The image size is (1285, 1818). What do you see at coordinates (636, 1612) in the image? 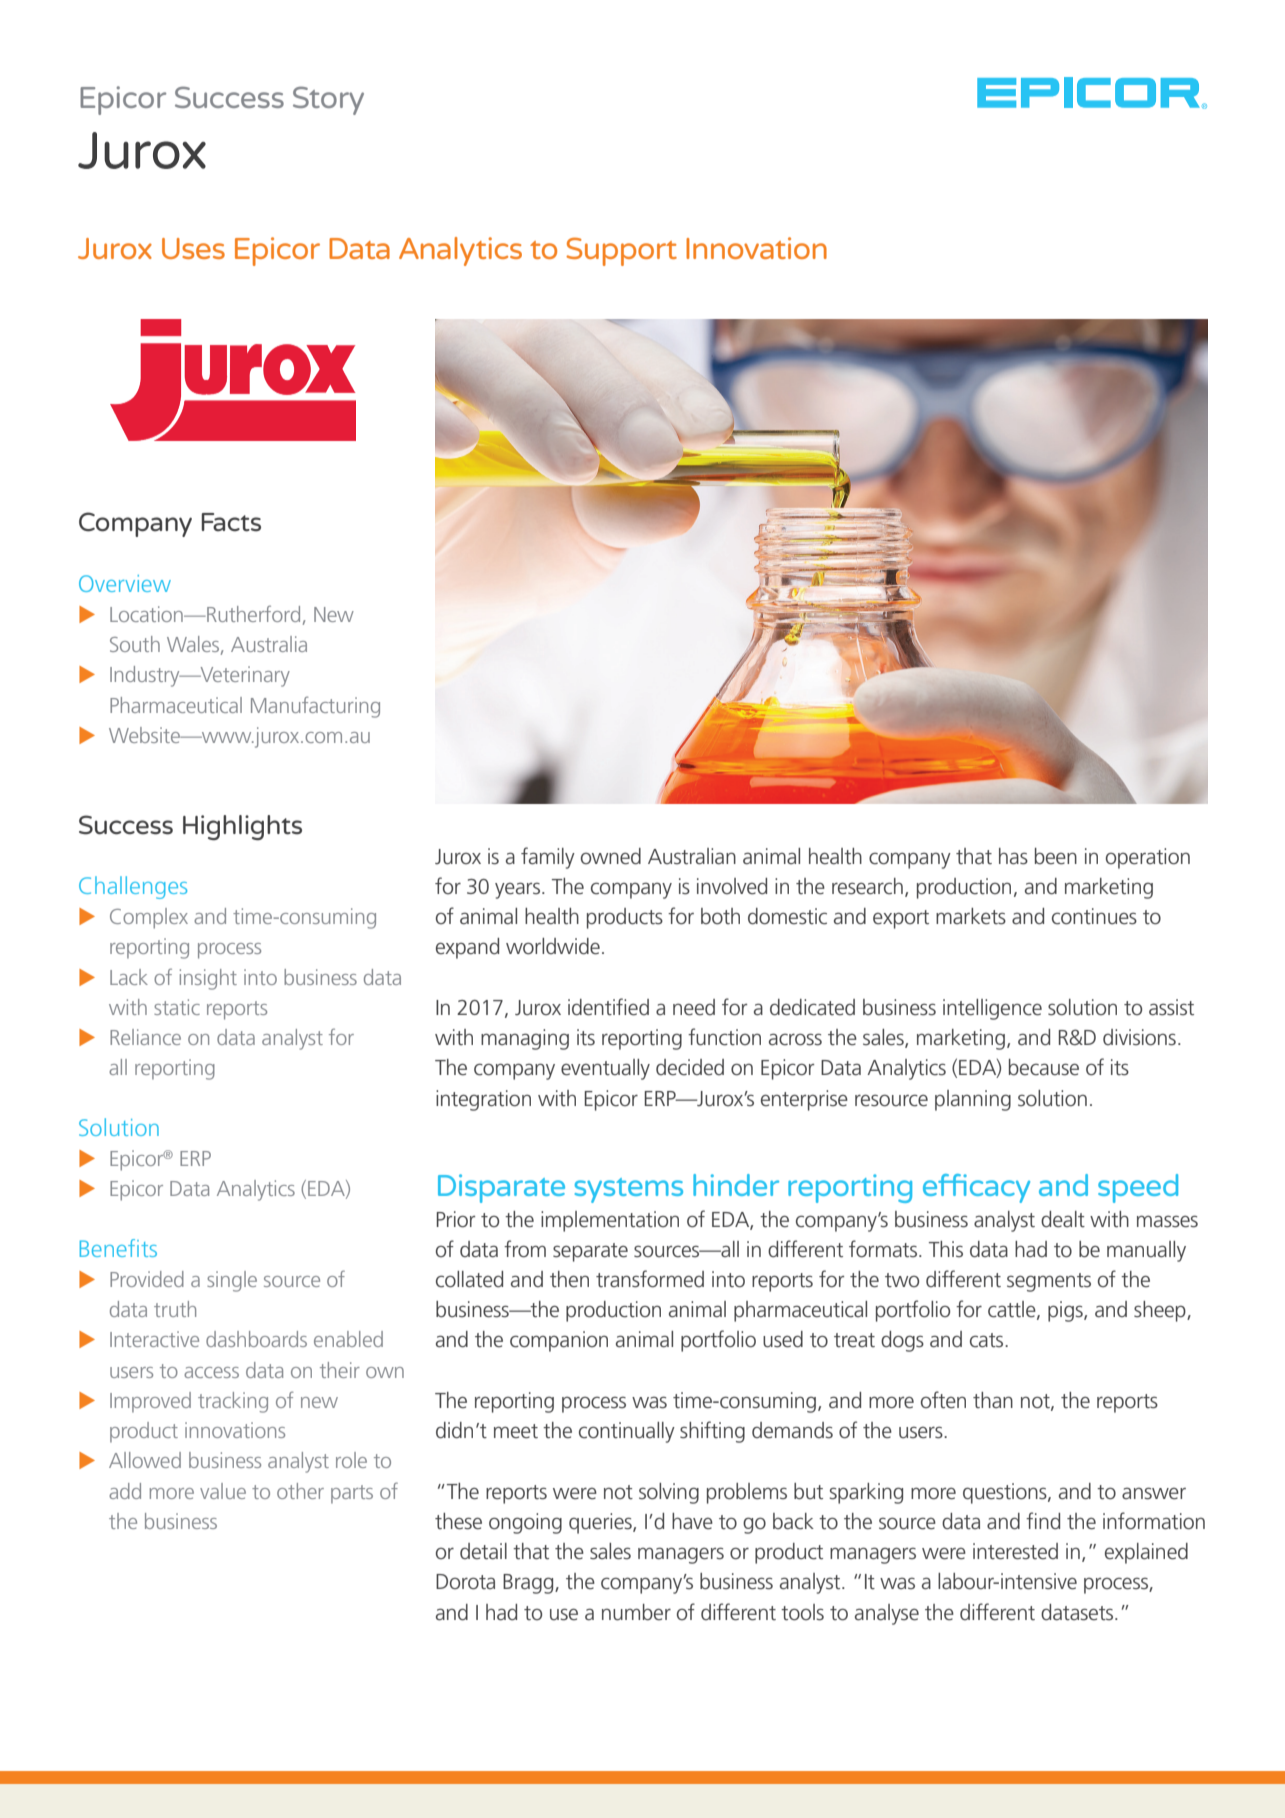
I see `number` at bounding box center [636, 1612].
